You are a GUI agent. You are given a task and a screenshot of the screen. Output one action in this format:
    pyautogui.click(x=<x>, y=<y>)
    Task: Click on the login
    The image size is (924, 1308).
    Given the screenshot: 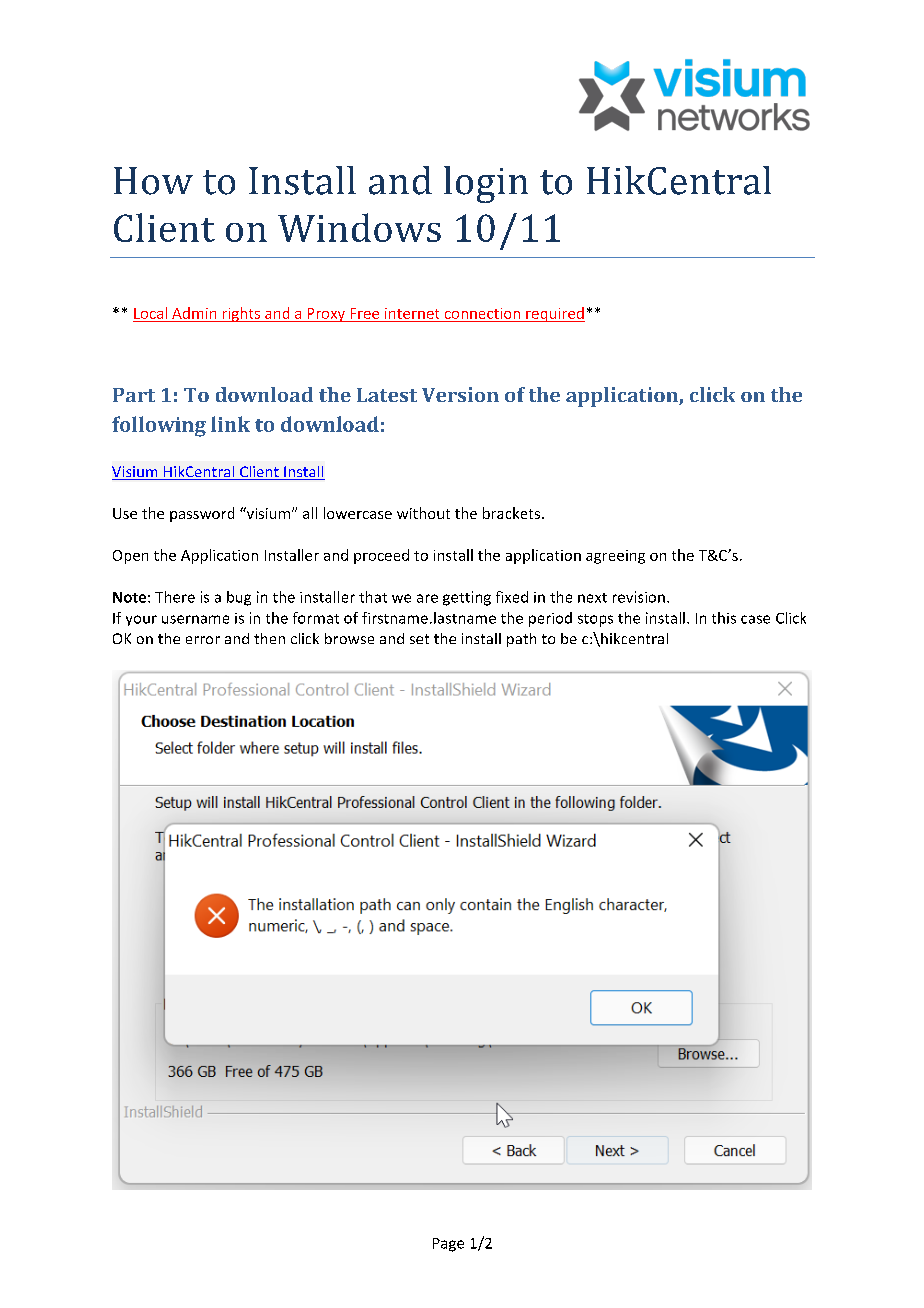 What is the action you would take?
    pyautogui.click(x=486, y=184)
